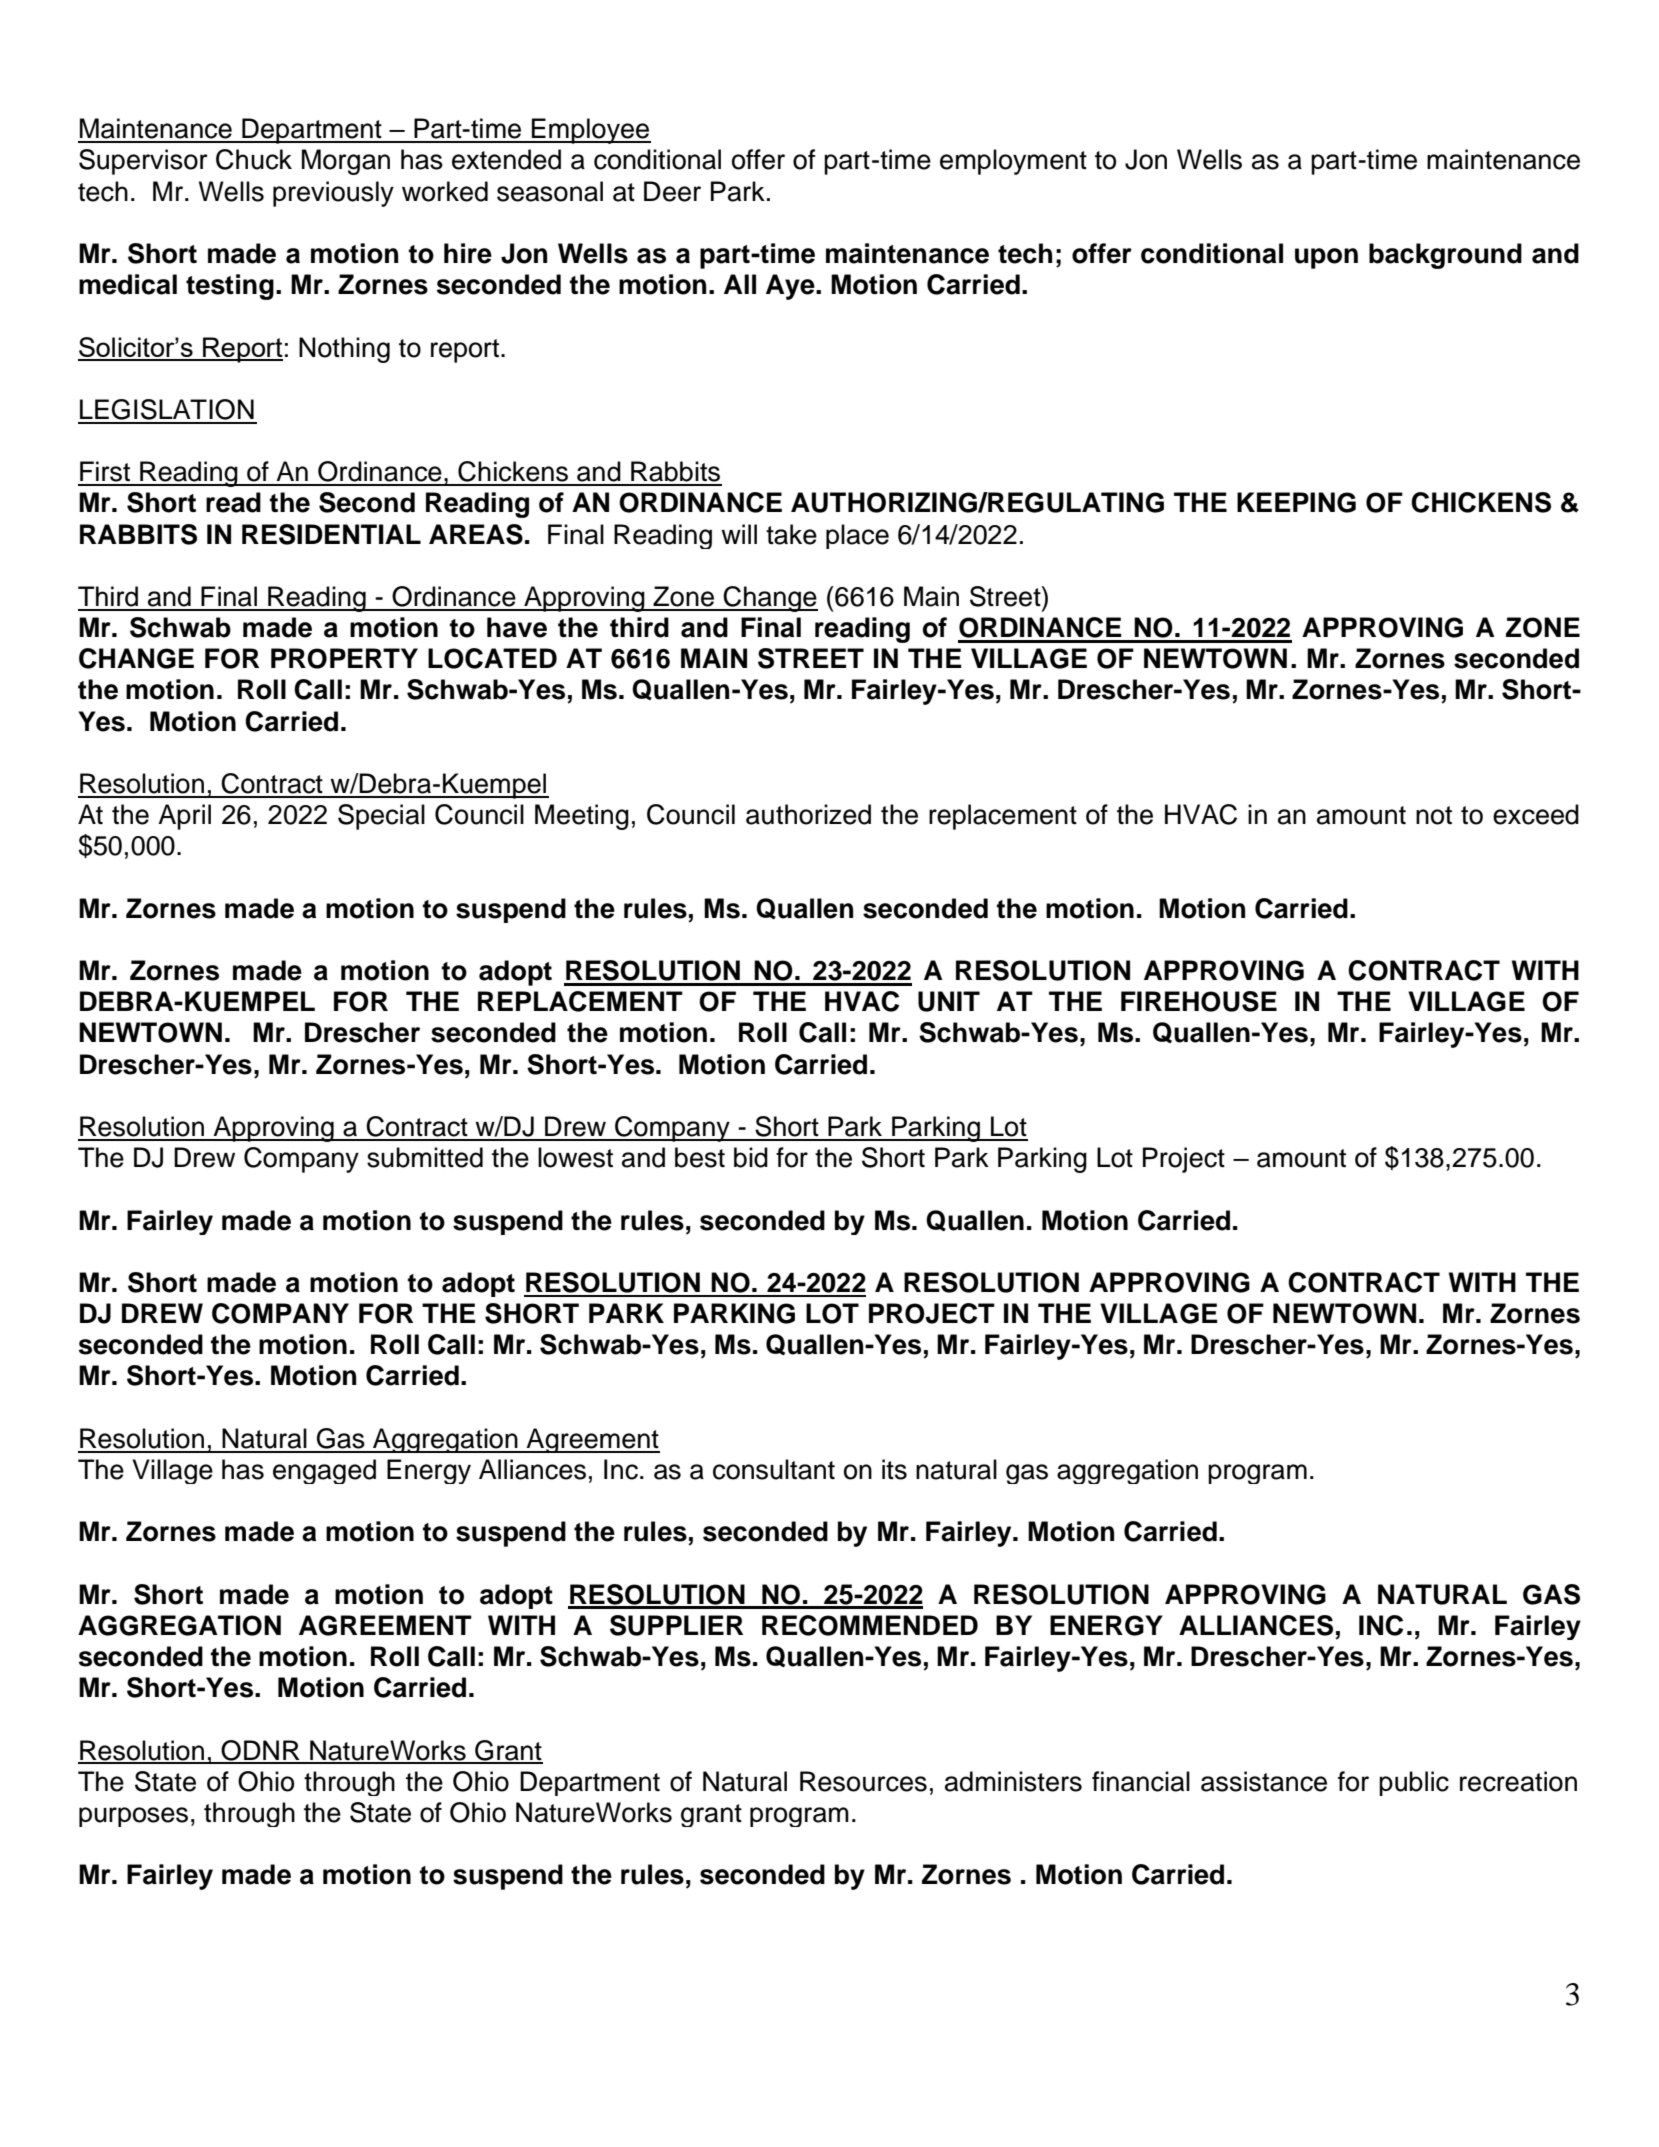 The height and width of the document is (2147, 1659). I want to click on exceed, so click(1536, 814).
